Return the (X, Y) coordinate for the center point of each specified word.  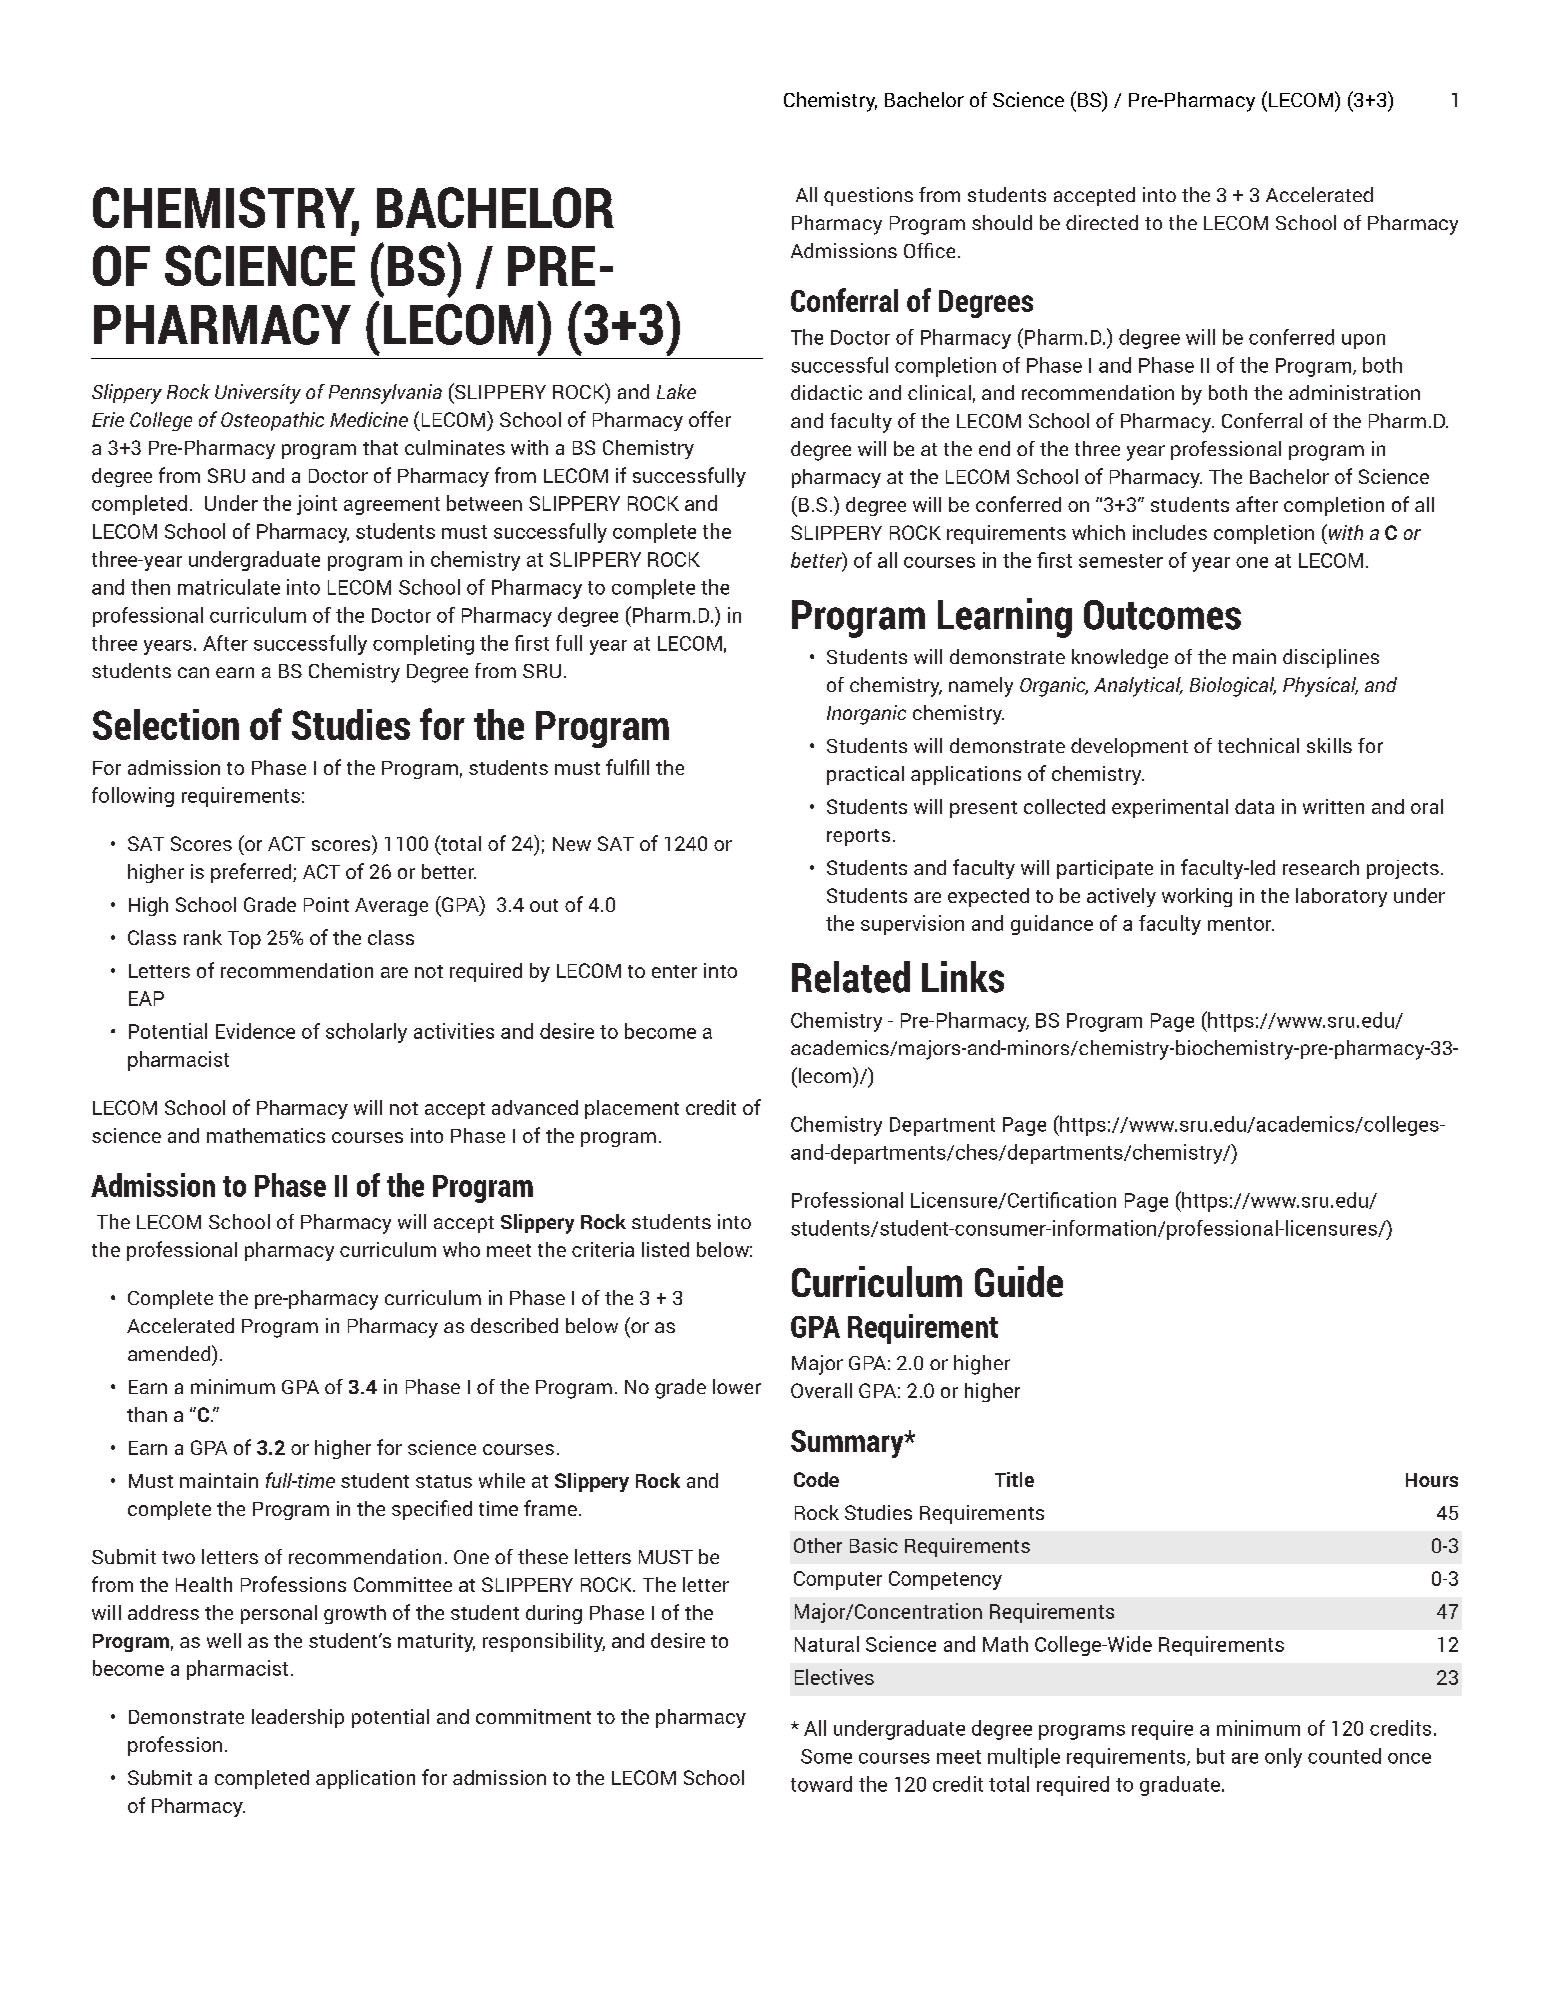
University (258, 394)
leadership (298, 1718)
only (1283, 1758)
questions (868, 196)
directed (1102, 222)
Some (826, 1756)
